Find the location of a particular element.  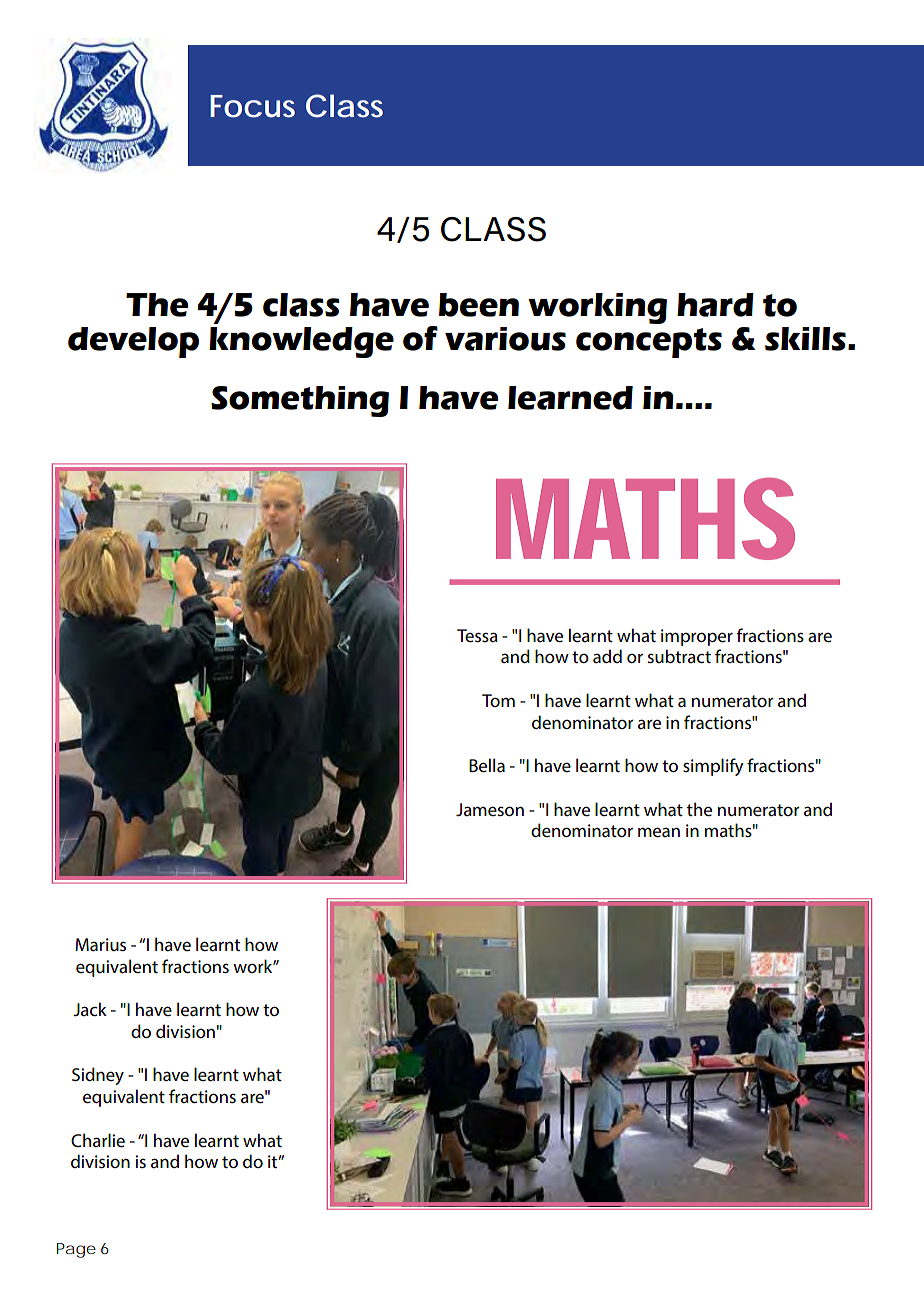

Charlie is located at coordinates (98, 1140).
